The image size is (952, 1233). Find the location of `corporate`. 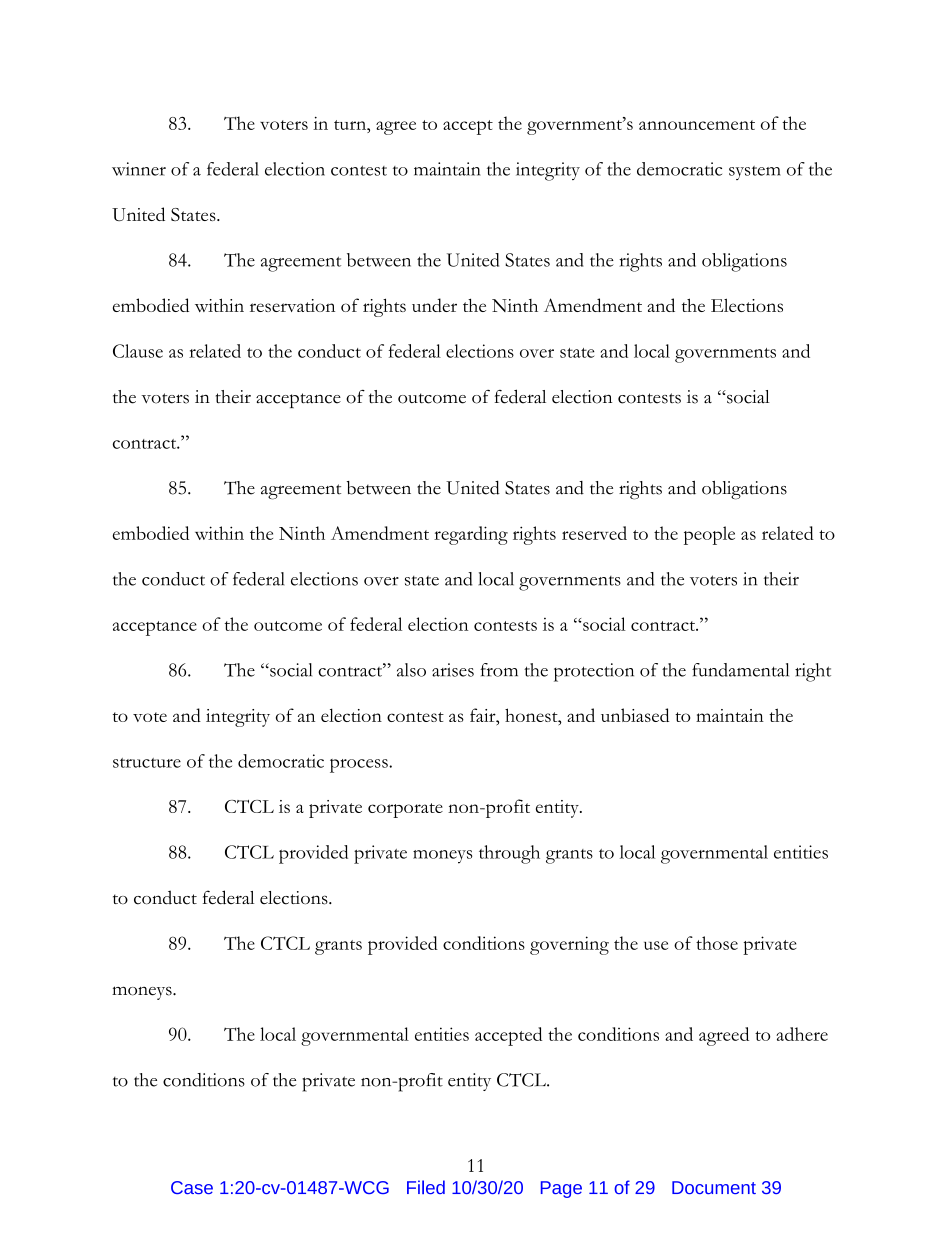

corporate is located at coordinates (405, 810).
